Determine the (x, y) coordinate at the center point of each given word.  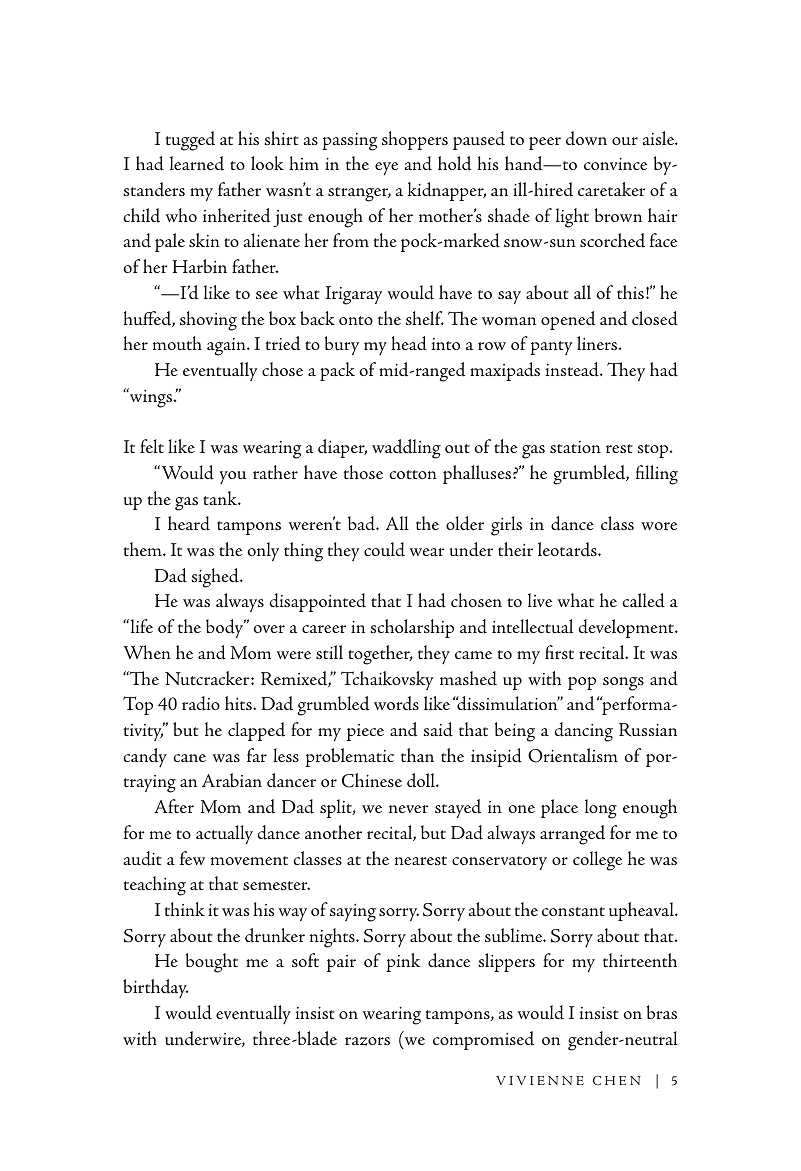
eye (386, 168)
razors (367, 1041)
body (226, 628)
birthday (155, 988)
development (627, 628)
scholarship (412, 628)
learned (197, 163)
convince (615, 164)
